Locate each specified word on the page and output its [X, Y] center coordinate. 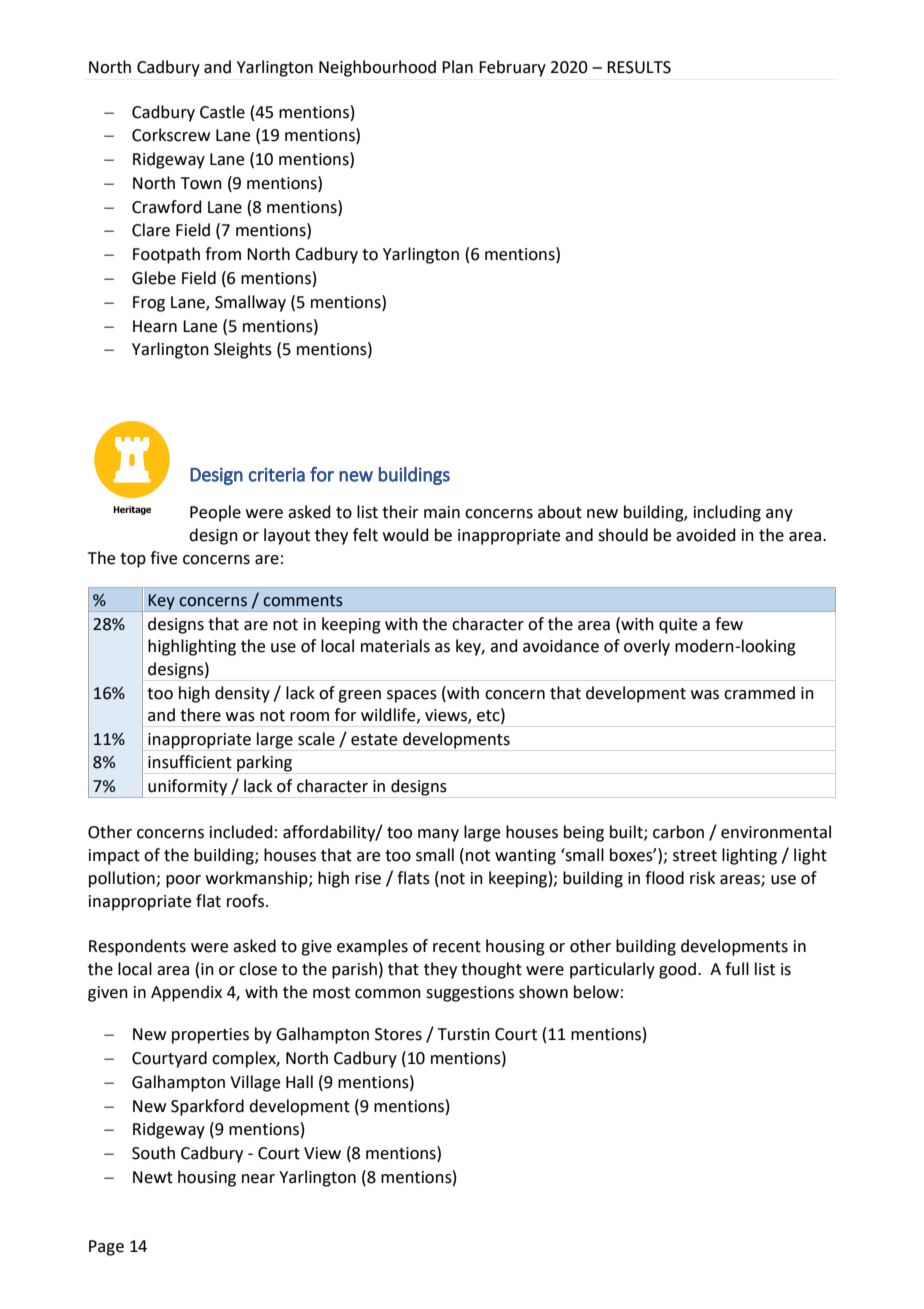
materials [395, 646]
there [200, 715]
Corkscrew [171, 135]
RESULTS [639, 67]
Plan [457, 67]
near [258, 1179]
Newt [153, 1177]
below [596, 992]
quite [678, 626]
